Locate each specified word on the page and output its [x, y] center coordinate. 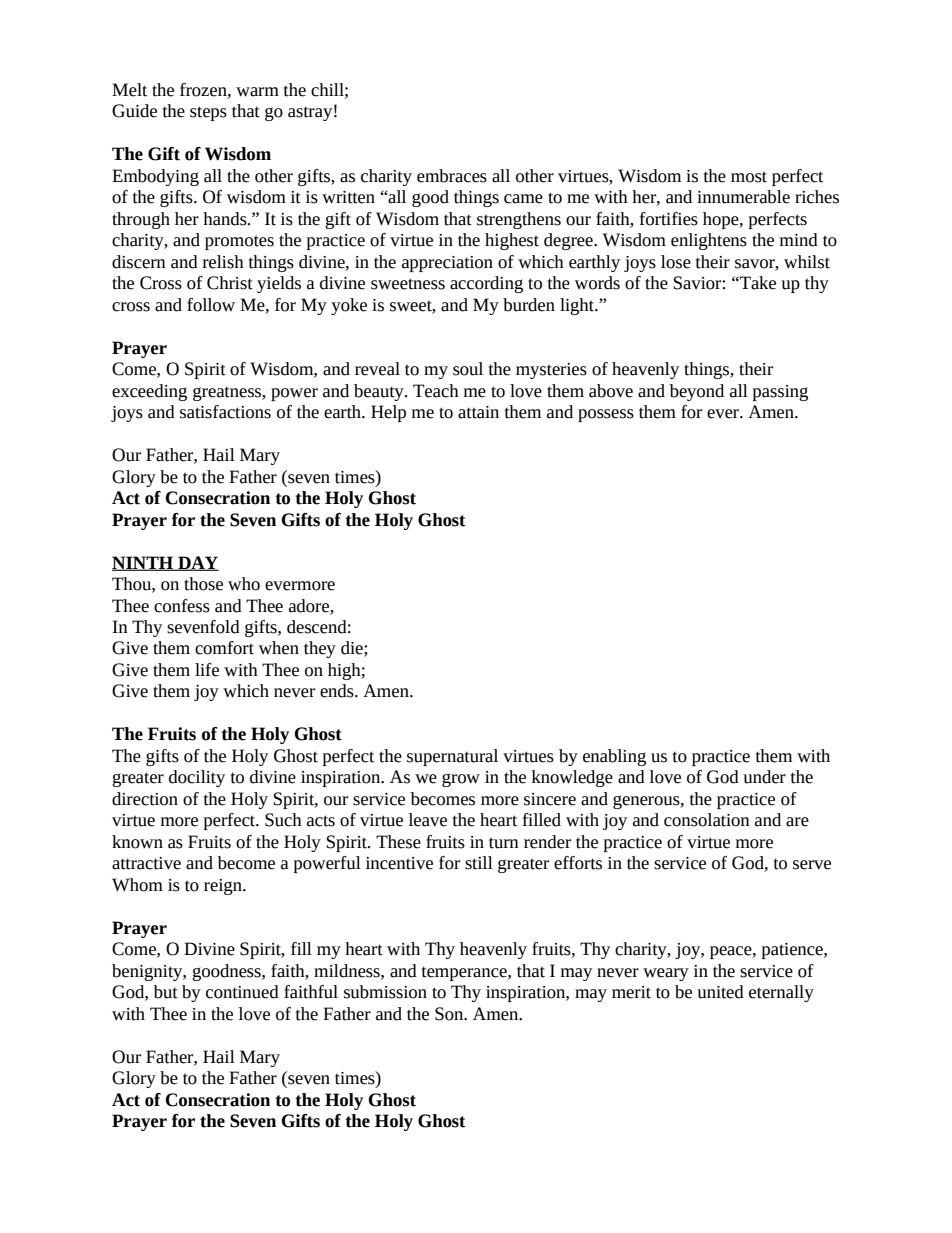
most [749, 177]
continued [242, 992]
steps [208, 113]
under [764, 777]
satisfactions [225, 412]
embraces [452, 176]
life [207, 670]
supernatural [452, 757]
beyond [697, 392]
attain [478, 412]
